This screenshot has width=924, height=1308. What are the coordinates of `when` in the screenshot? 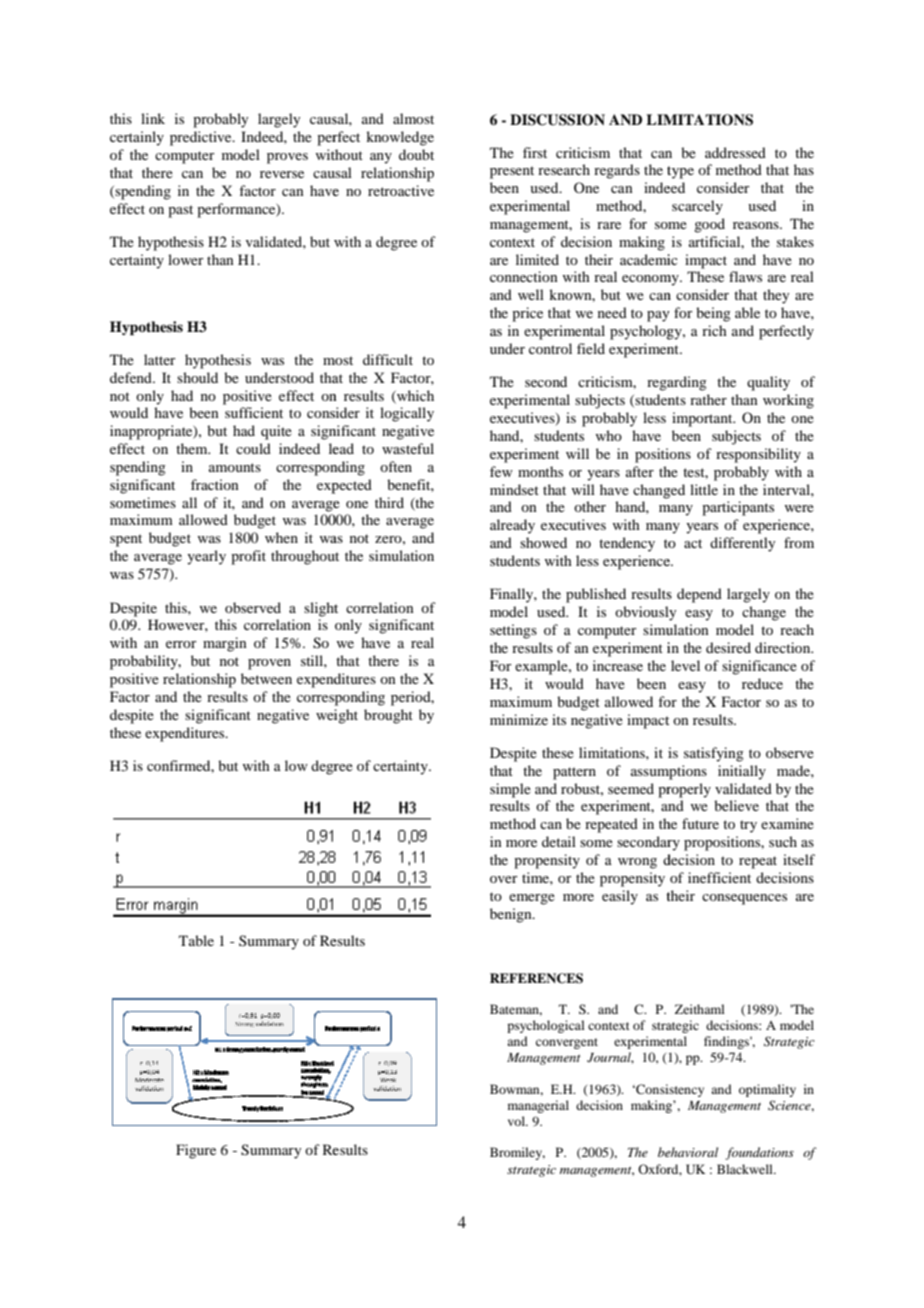 It's located at (281, 537).
